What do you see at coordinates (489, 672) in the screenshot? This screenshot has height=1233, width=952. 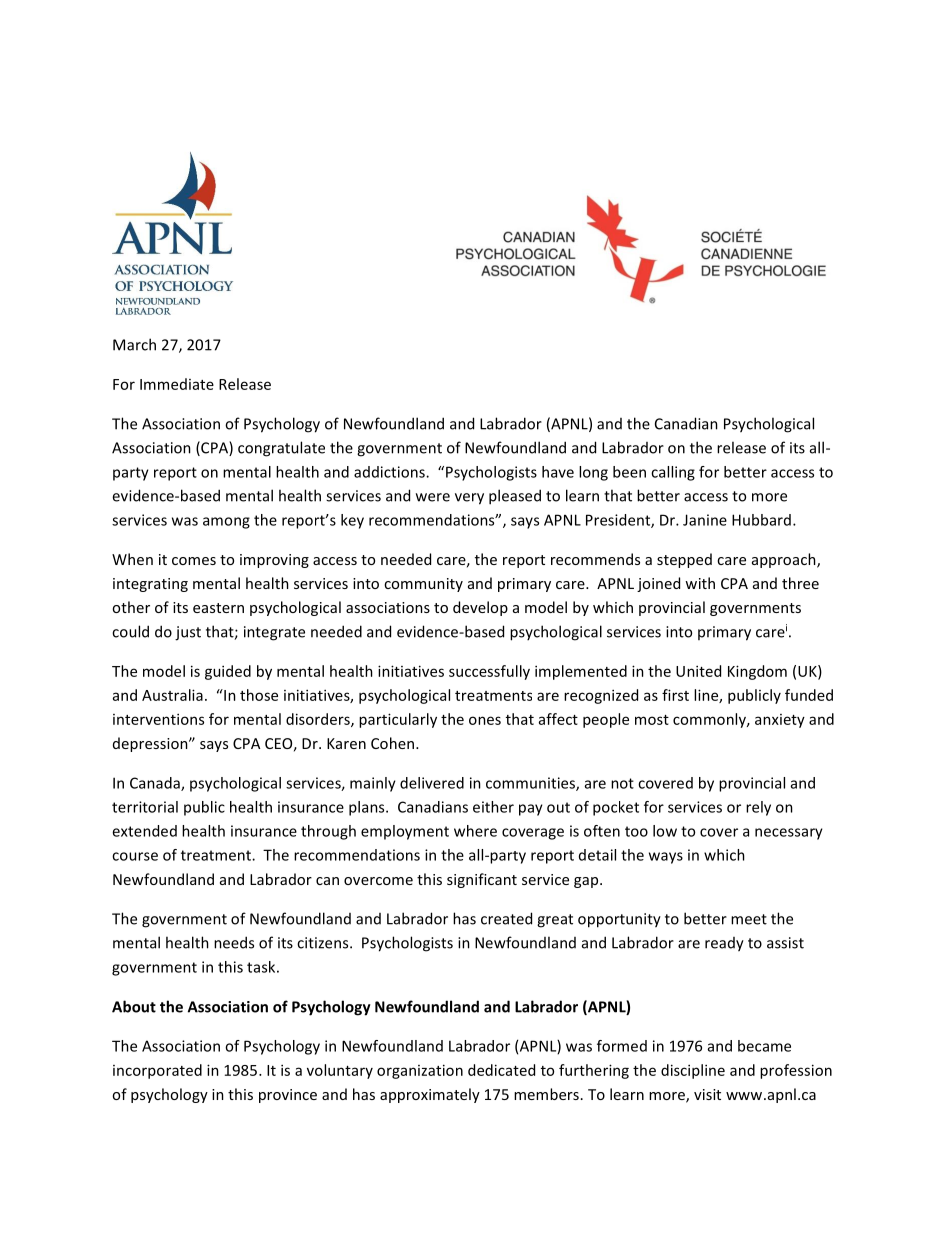 I see `successfully` at bounding box center [489, 672].
